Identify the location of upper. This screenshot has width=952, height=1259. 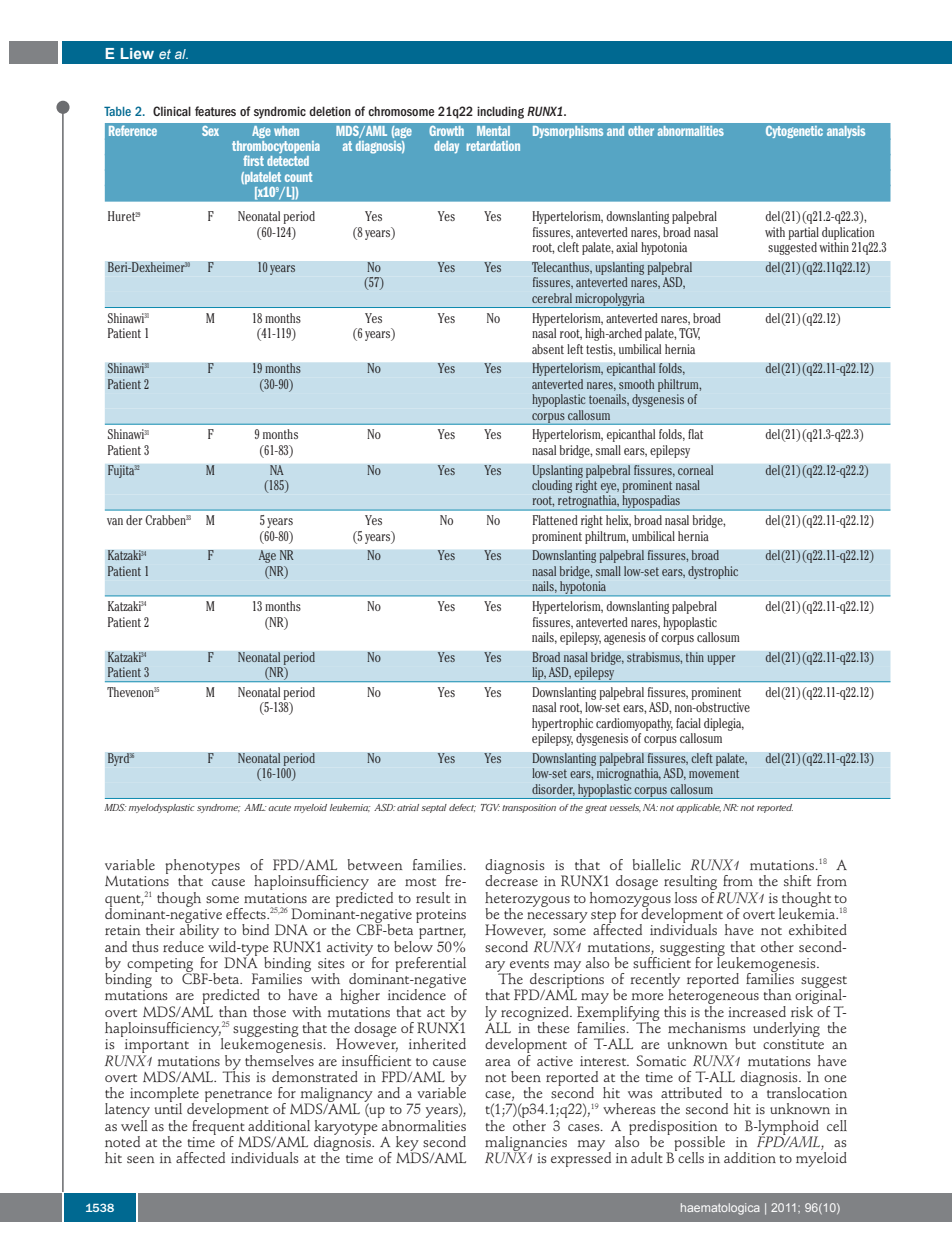
(721, 660).
